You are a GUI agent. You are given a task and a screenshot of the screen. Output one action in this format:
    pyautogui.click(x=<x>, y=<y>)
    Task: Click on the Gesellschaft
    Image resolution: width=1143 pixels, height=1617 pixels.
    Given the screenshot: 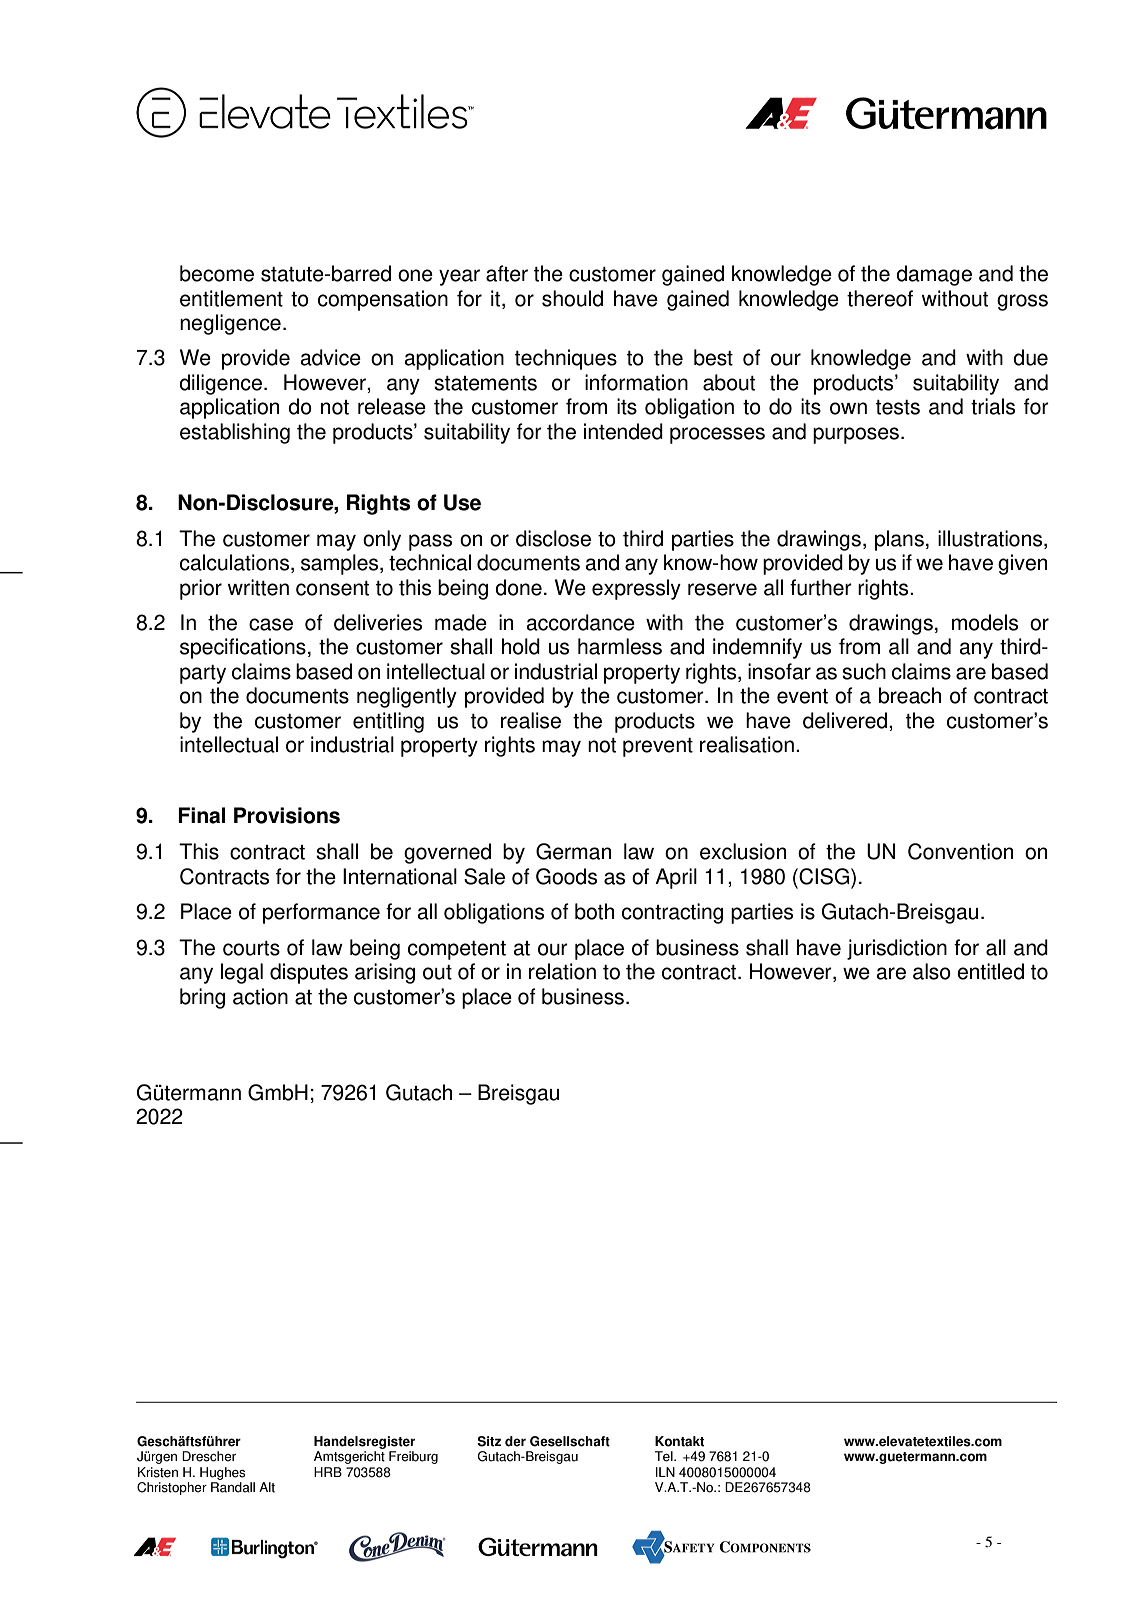 What is the action you would take?
    pyautogui.click(x=570, y=1441)
